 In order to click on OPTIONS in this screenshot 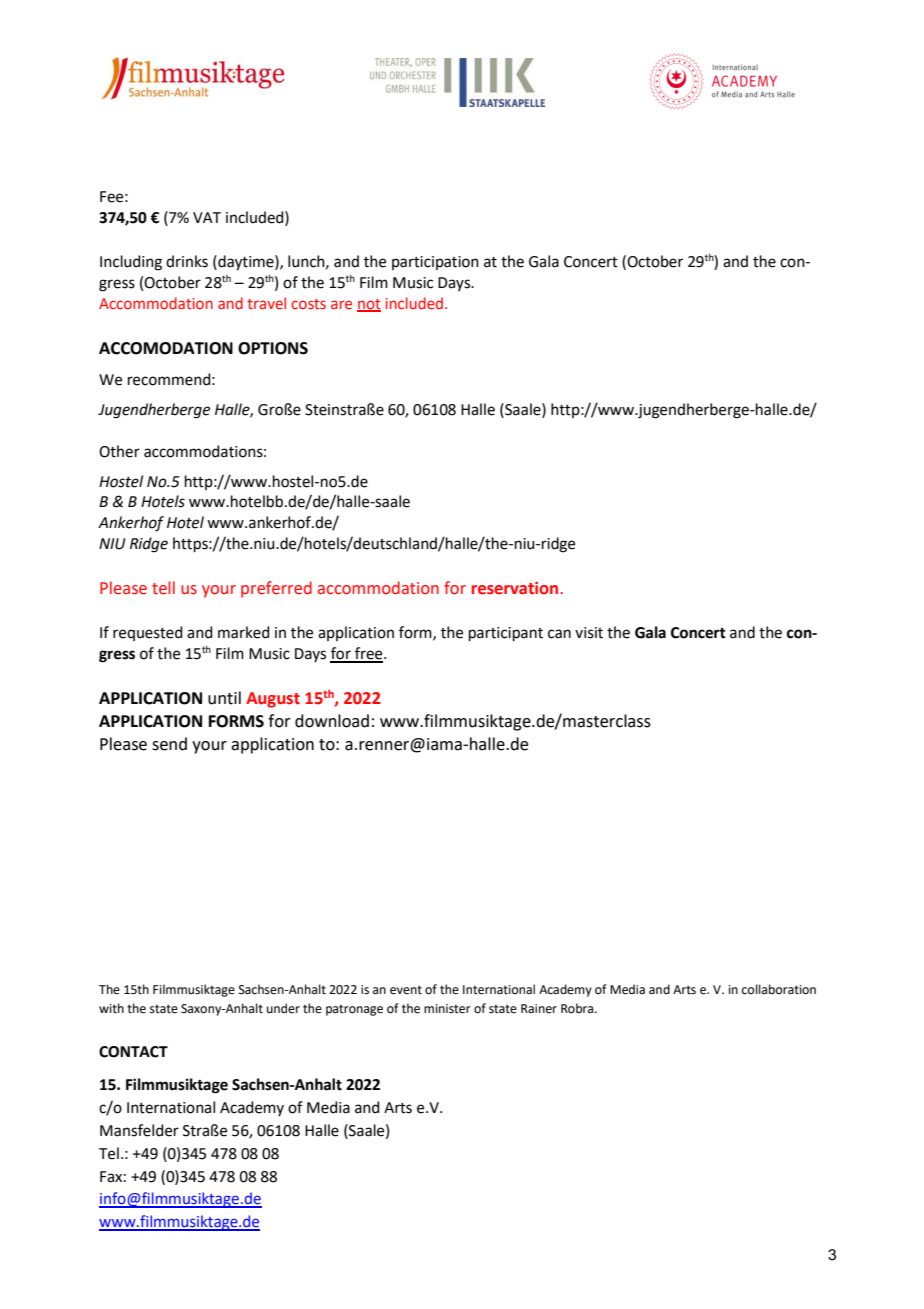, I will do `click(273, 348)`.
